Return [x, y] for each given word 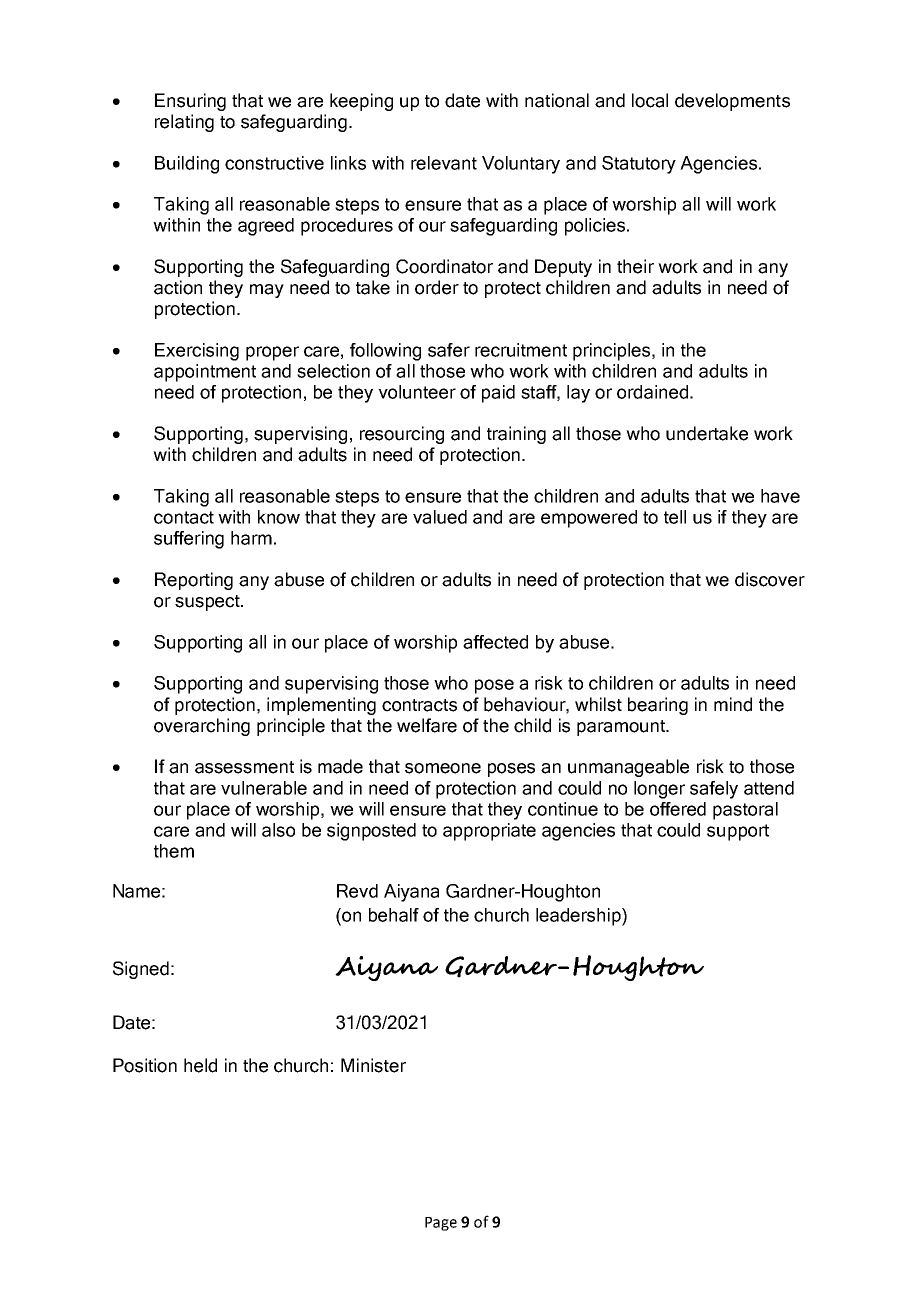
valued [440, 517]
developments [732, 102]
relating [184, 123]
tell [675, 517]
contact [184, 517]
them [174, 851]
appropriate [489, 832]
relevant [444, 163]
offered [678, 809]
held [200, 1065]
